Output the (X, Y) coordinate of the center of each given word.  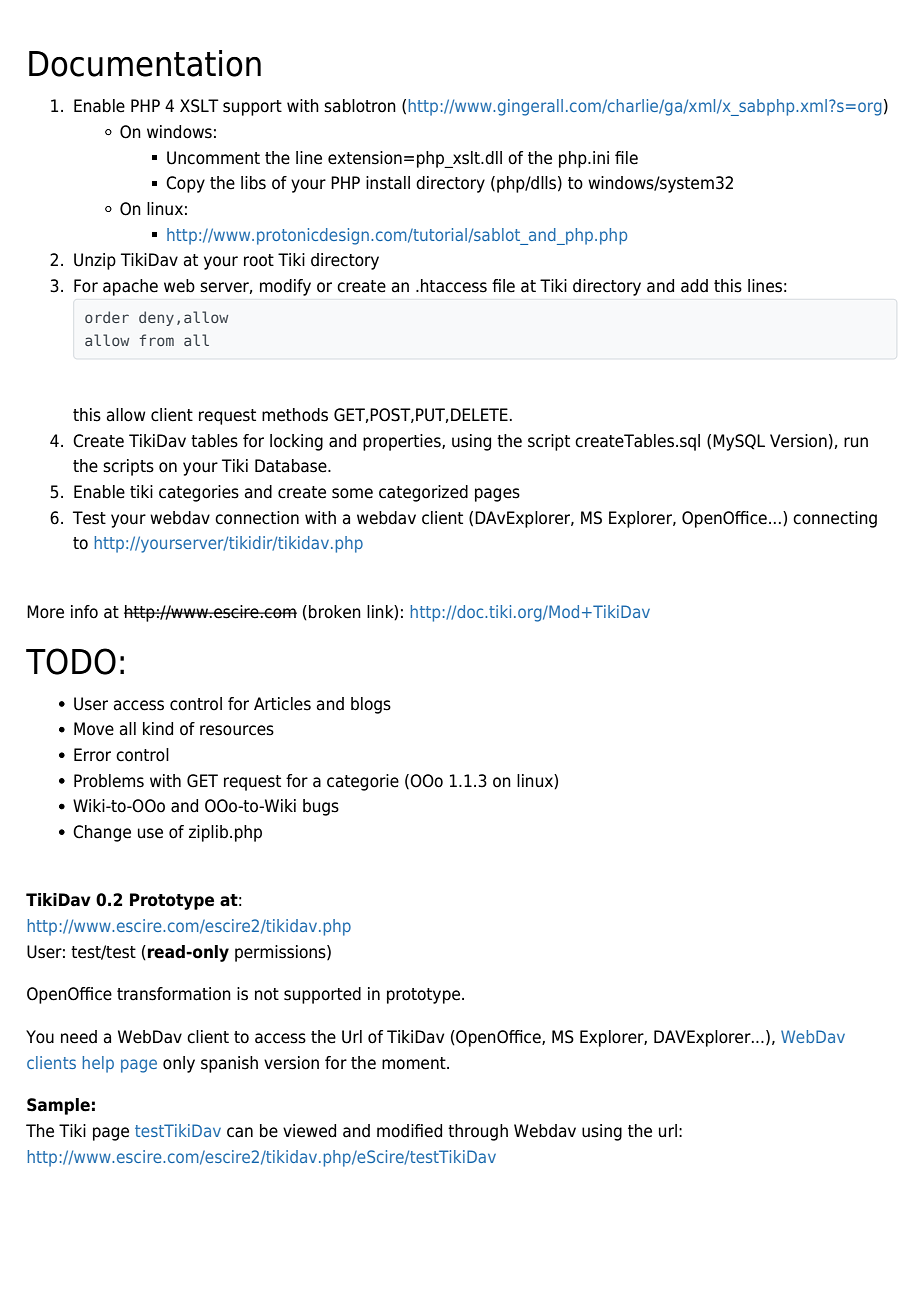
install (388, 183)
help (98, 1064)
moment (415, 1063)
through (478, 1132)
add (694, 286)
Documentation (145, 63)
